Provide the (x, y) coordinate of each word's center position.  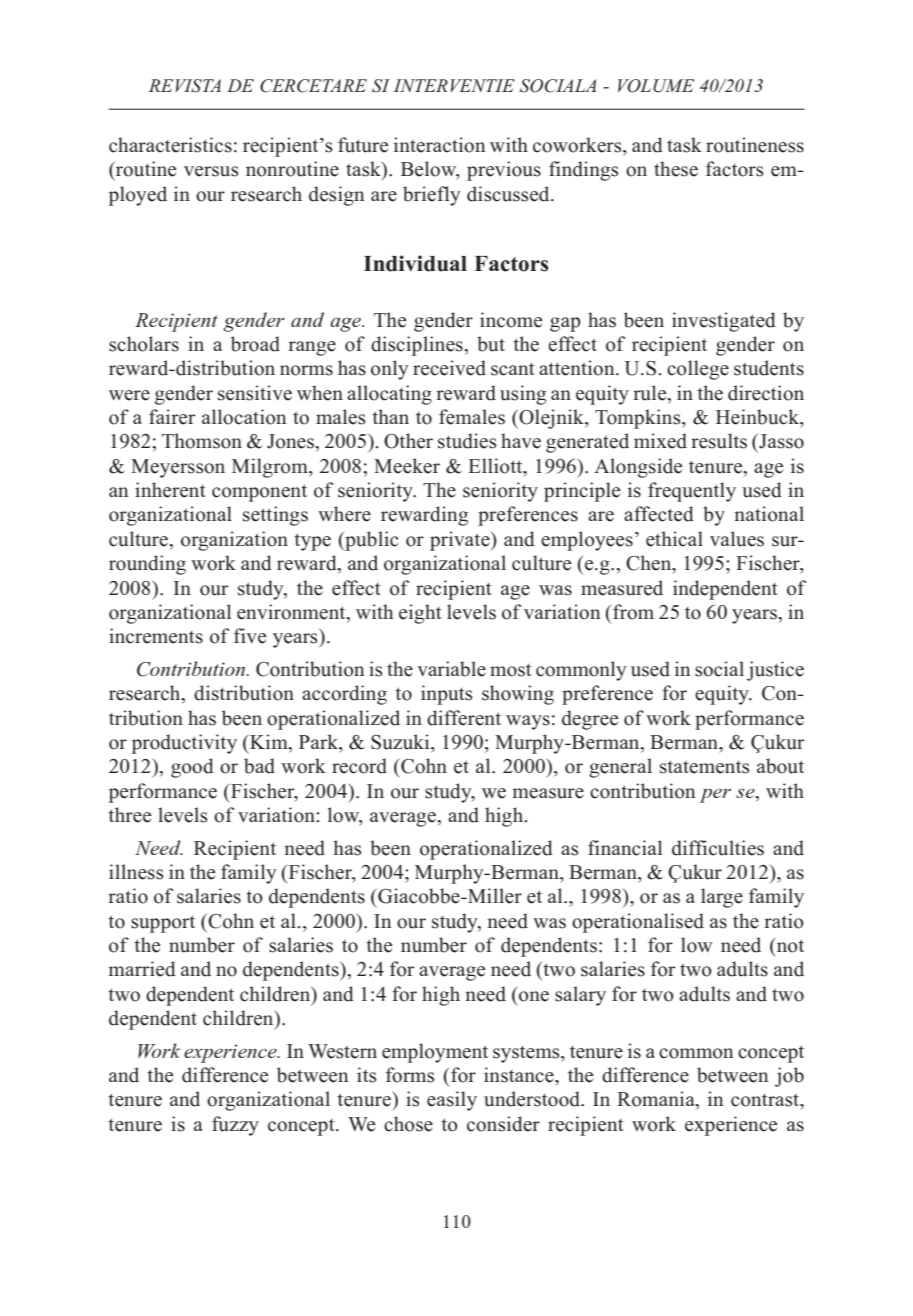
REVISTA (185, 86)
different (464, 718)
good (192, 768)
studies (467, 441)
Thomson (202, 441)
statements (705, 767)
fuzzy (235, 1126)
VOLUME (656, 86)
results (719, 441)
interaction (439, 145)
